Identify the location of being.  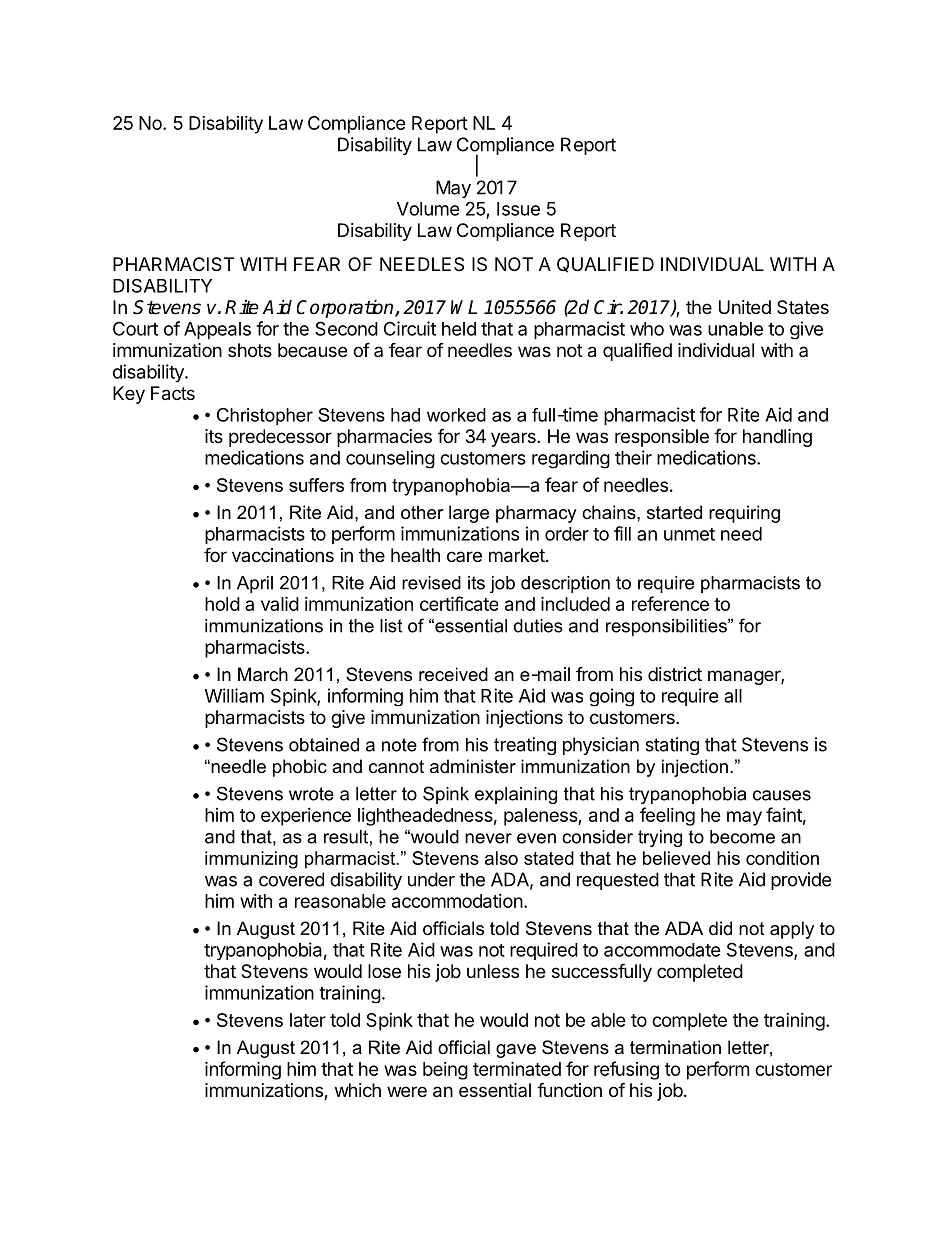
(445, 1071).
